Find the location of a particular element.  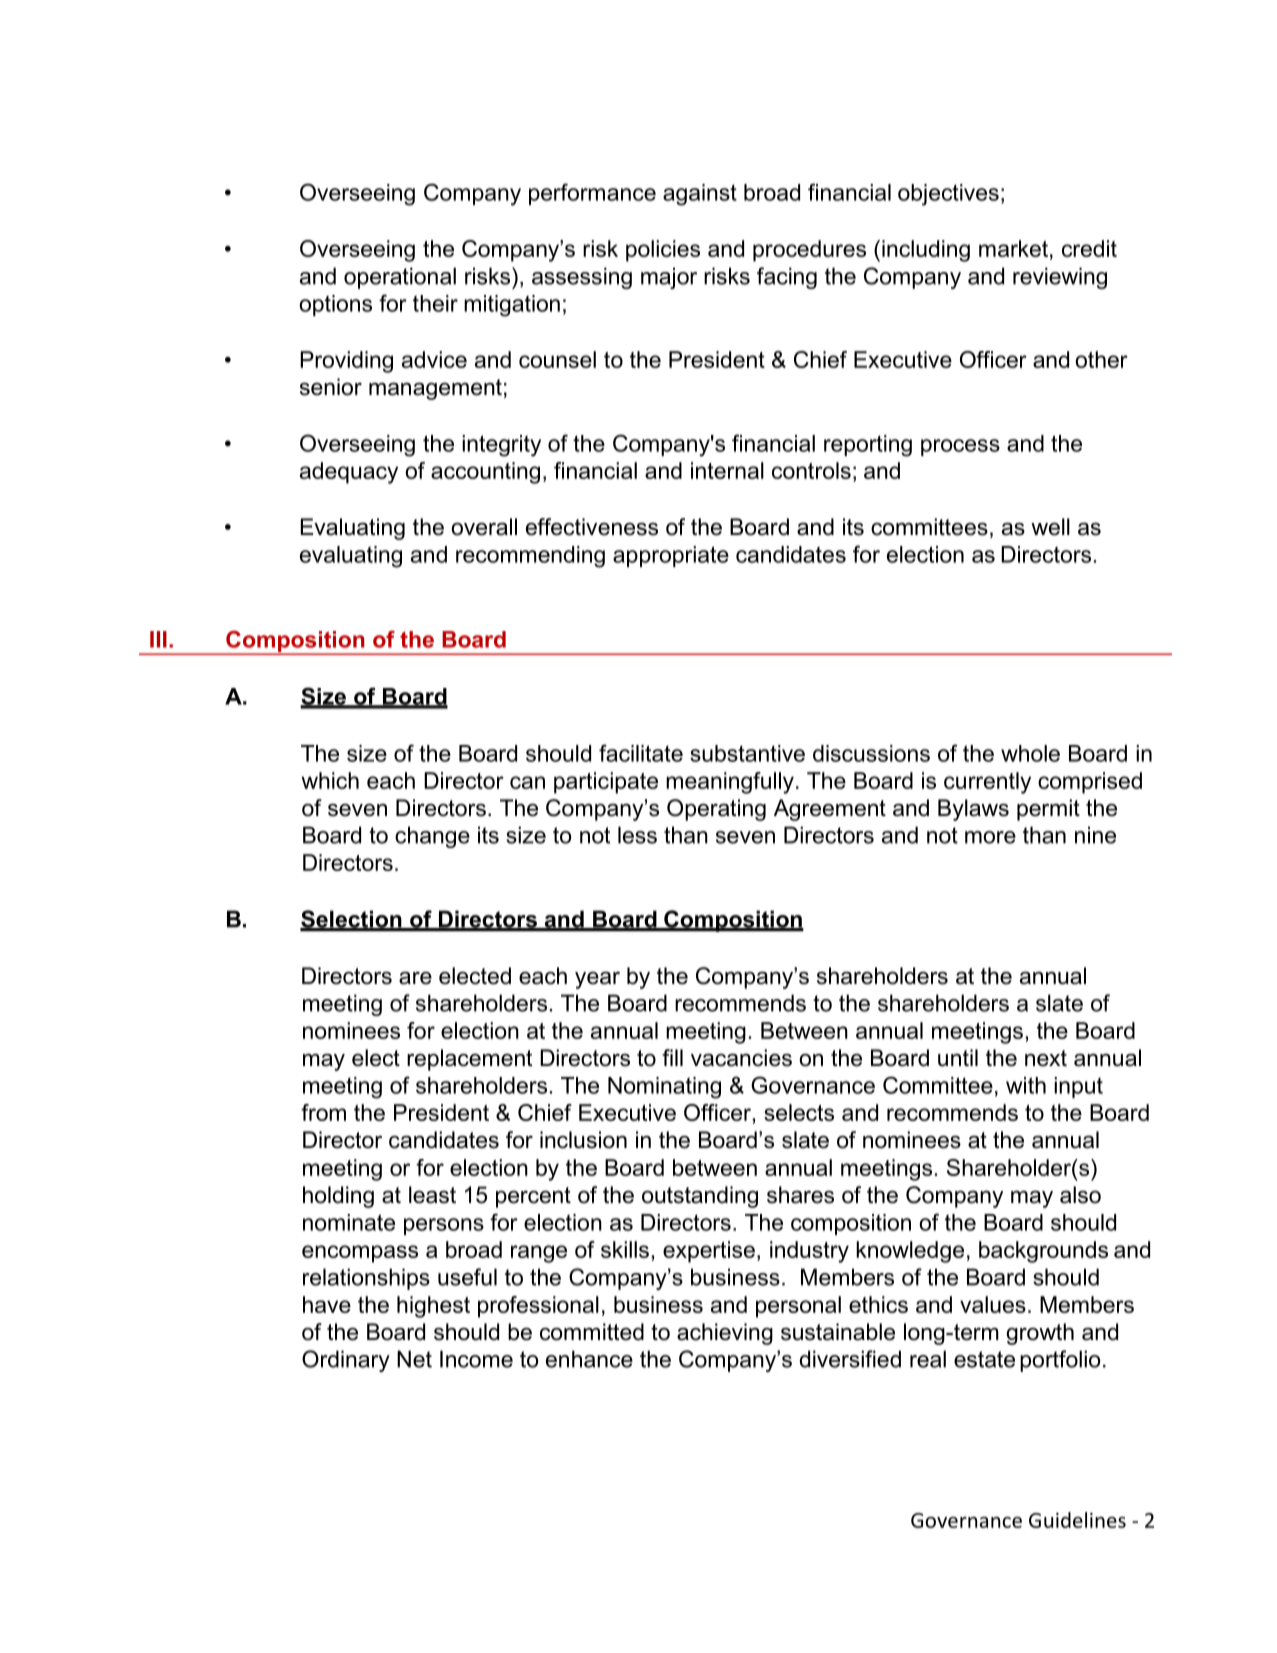

more is located at coordinates (990, 837).
